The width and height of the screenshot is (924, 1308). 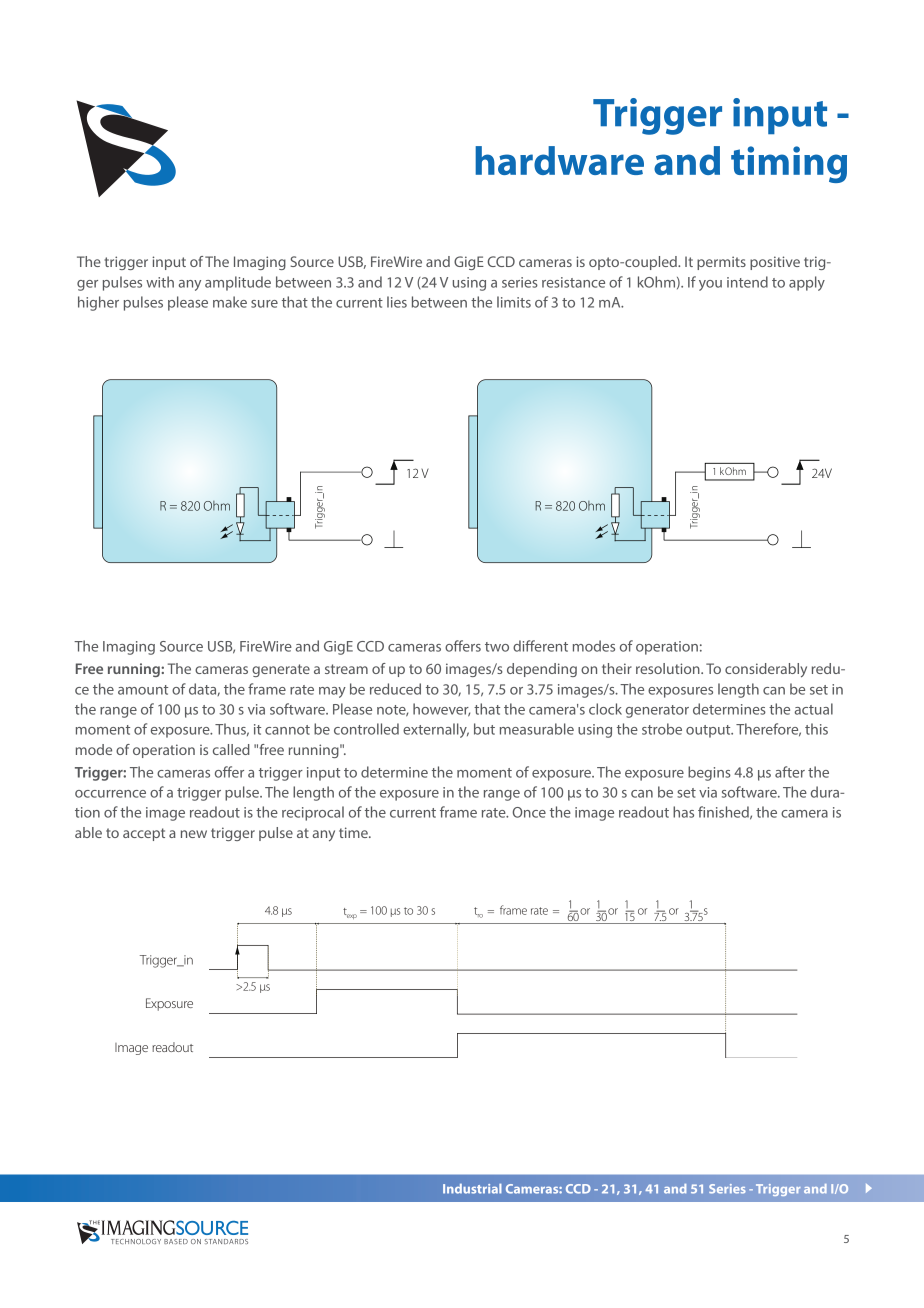 I want to click on timing, so click(x=789, y=164).
